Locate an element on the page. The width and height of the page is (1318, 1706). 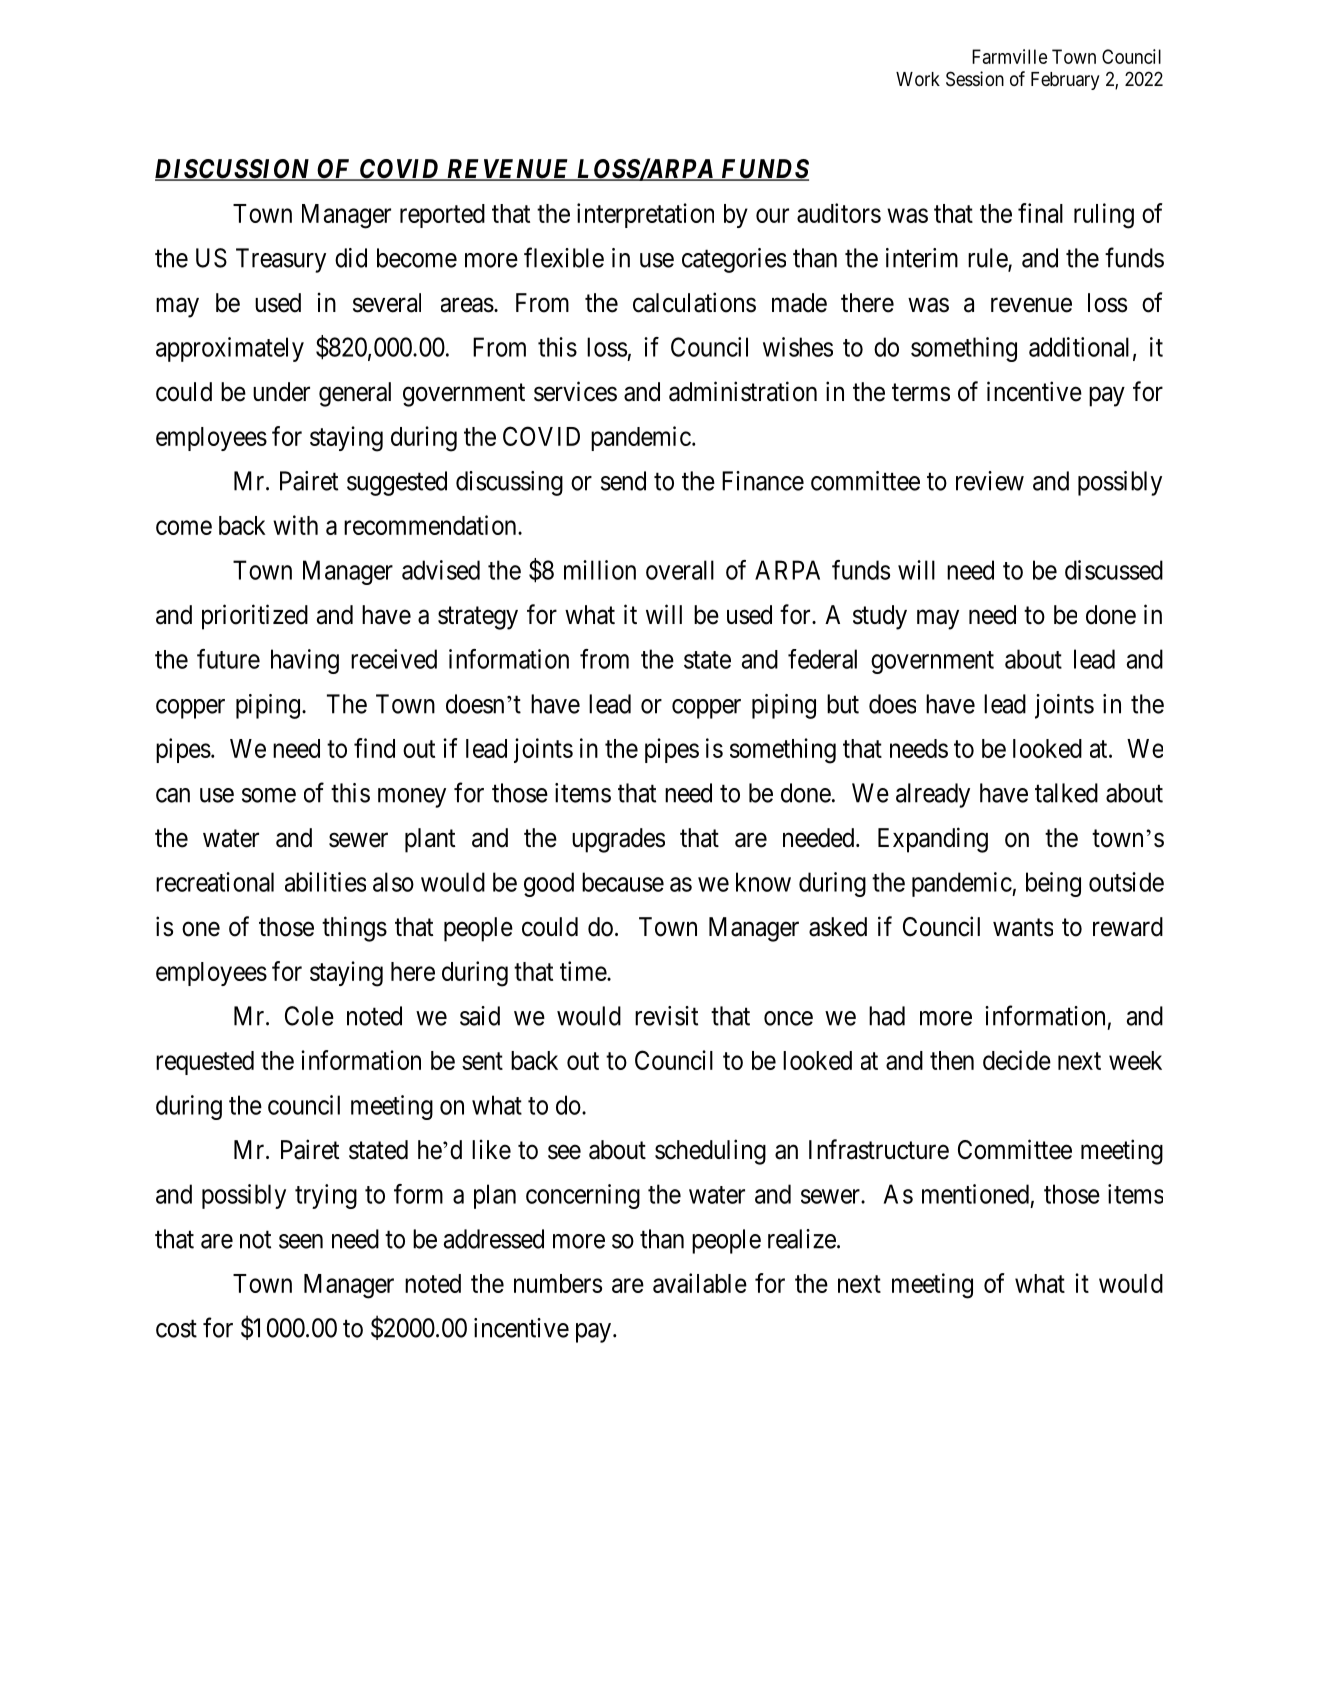
available is located at coordinates (700, 1283).
